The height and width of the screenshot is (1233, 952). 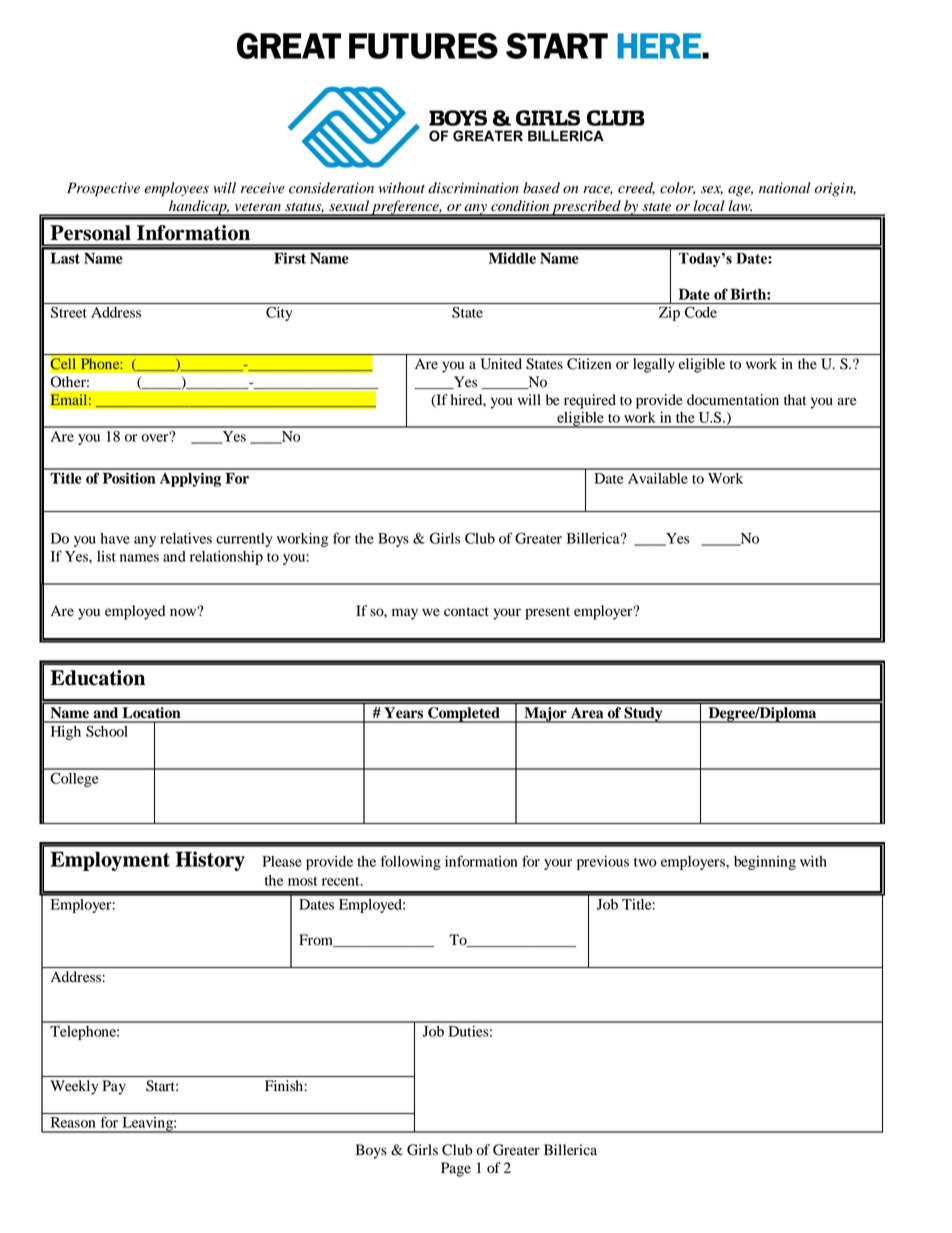 What do you see at coordinates (210, 861) in the screenshot?
I see `History` at bounding box center [210, 861].
